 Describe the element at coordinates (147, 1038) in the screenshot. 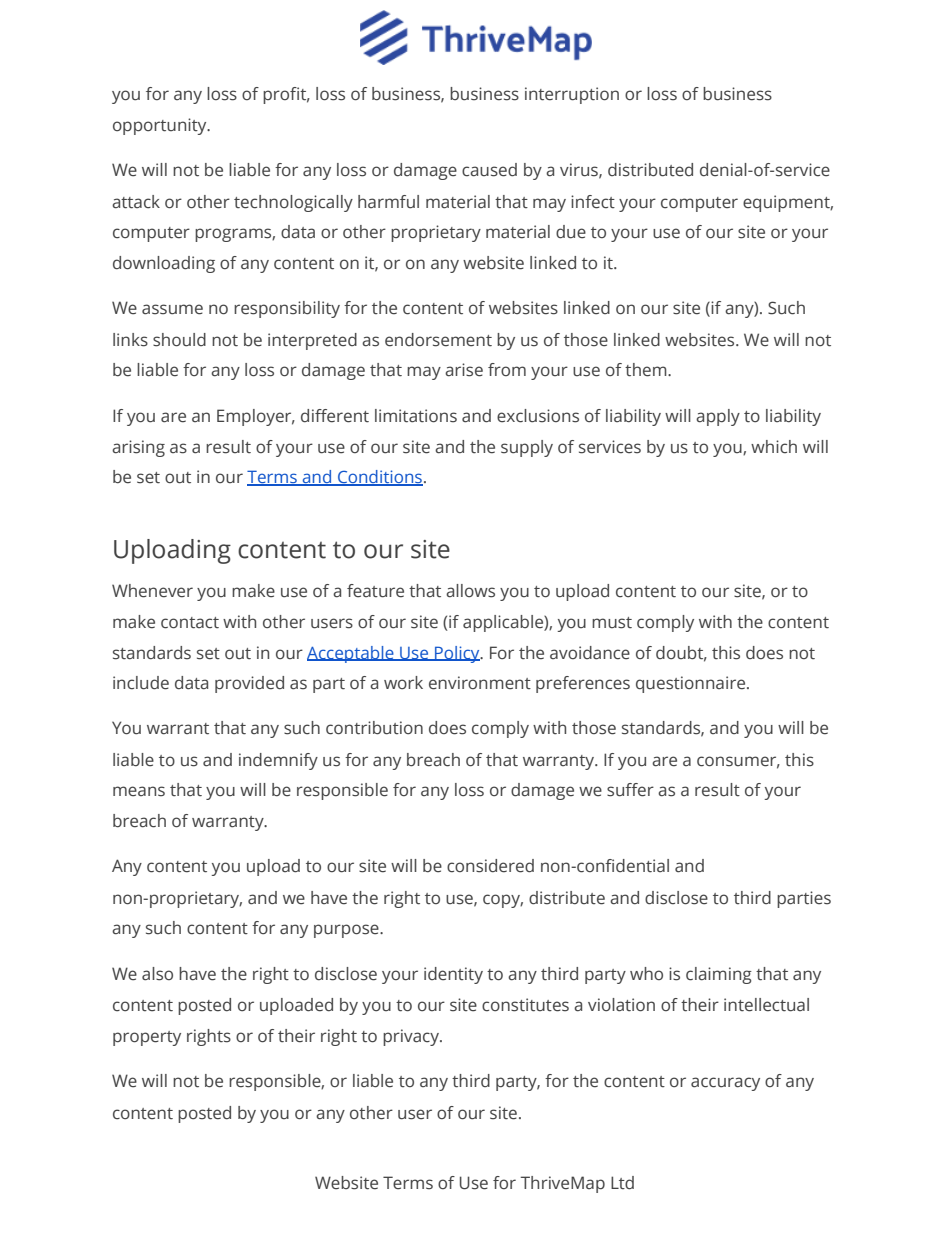

I see `property` at that location.
